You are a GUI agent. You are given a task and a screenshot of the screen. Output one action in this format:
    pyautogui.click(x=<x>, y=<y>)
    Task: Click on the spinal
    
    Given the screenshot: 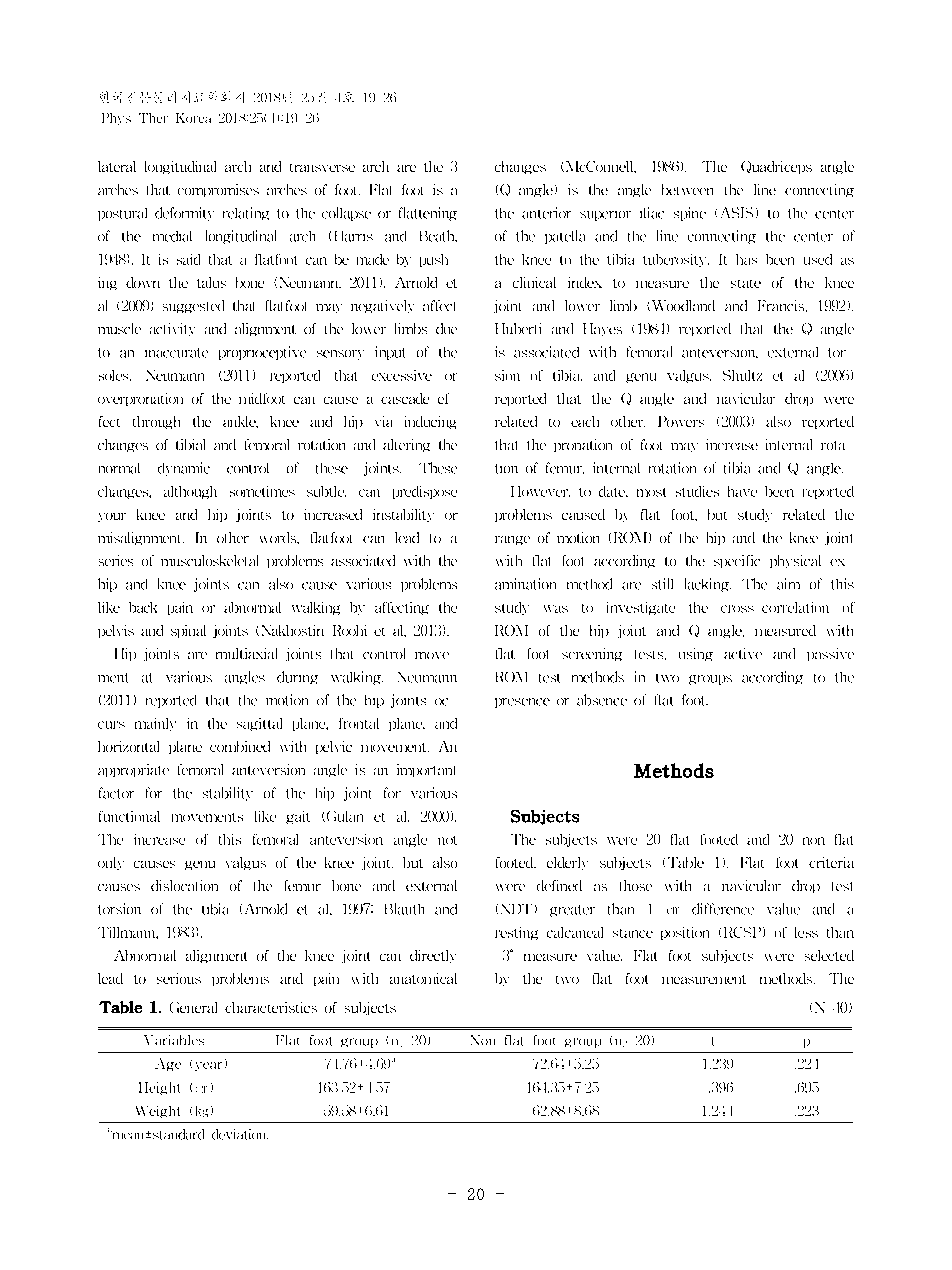 What is the action you would take?
    pyautogui.click(x=195, y=631)
